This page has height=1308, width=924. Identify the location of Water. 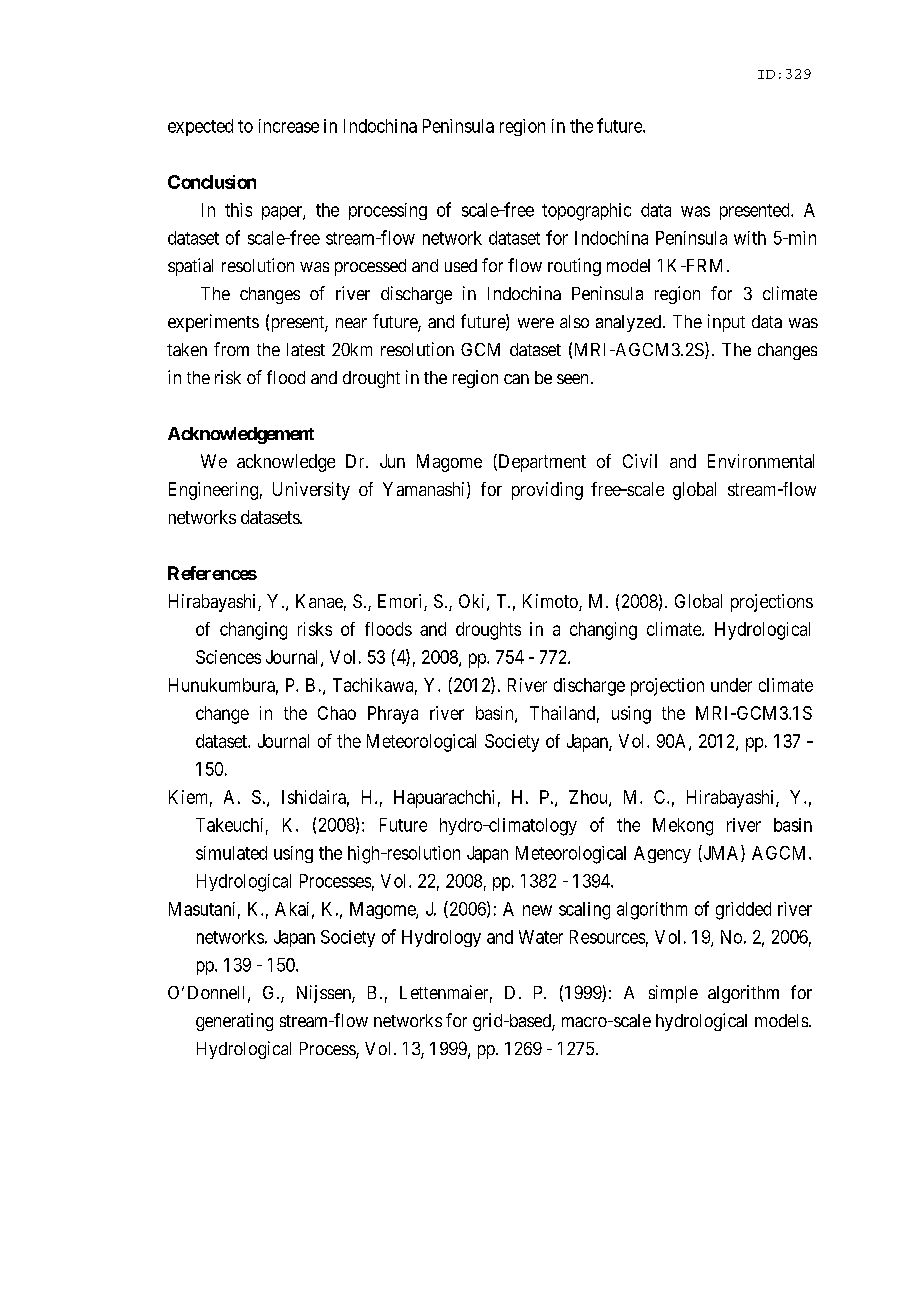
(541, 937).
